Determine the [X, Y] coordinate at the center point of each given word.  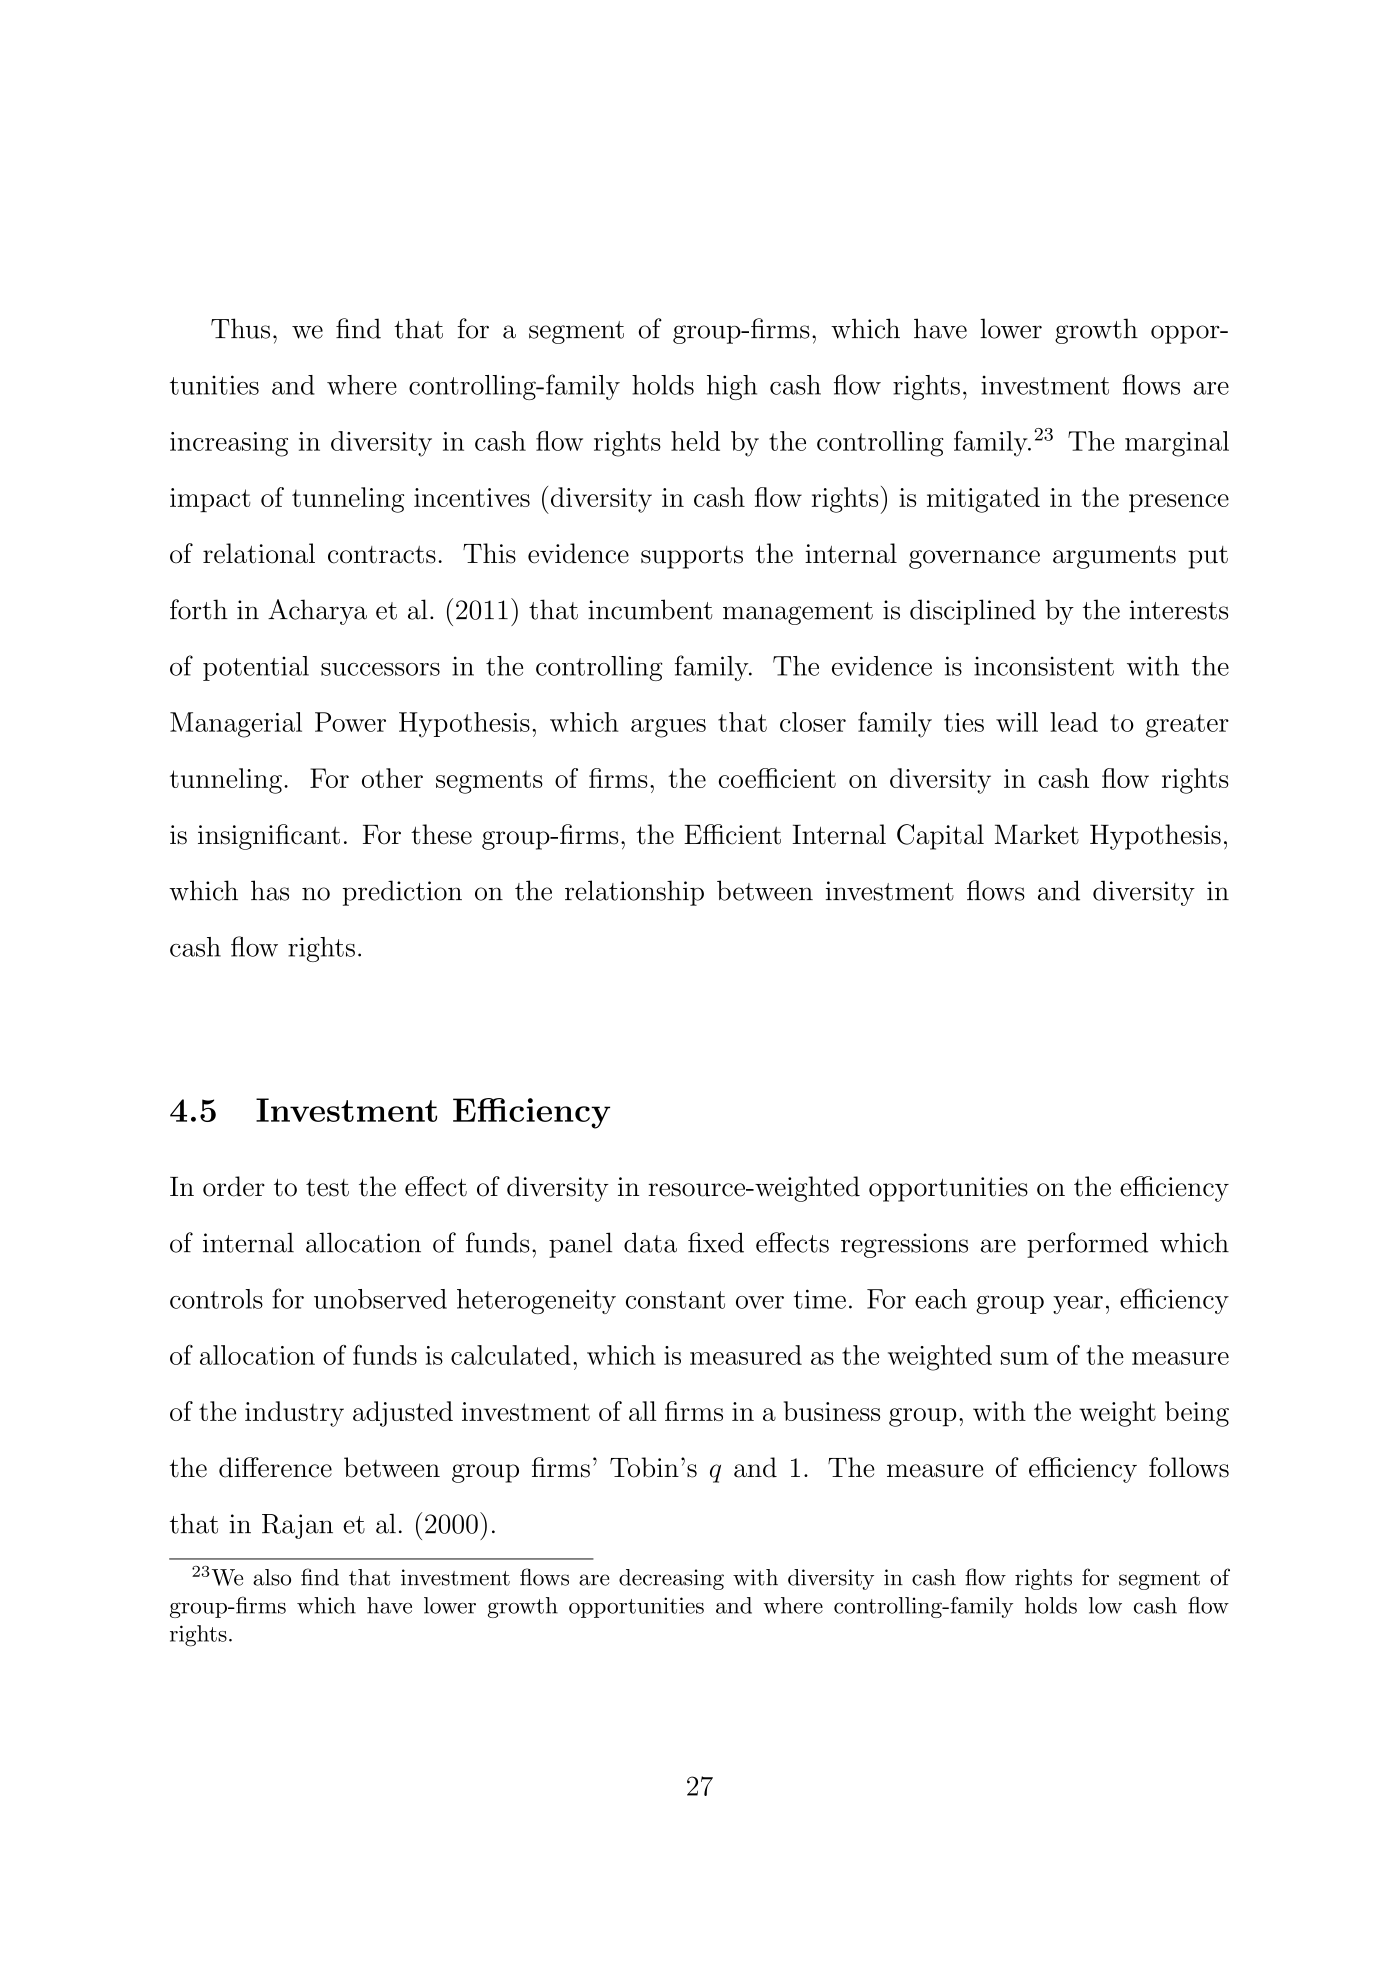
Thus [240, 328]
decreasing [671, 1579]
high [732, 387]
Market [1037, 834]
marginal [1177, 444]
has [270, 890]
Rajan [297, 1526]
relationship [634, 893]
